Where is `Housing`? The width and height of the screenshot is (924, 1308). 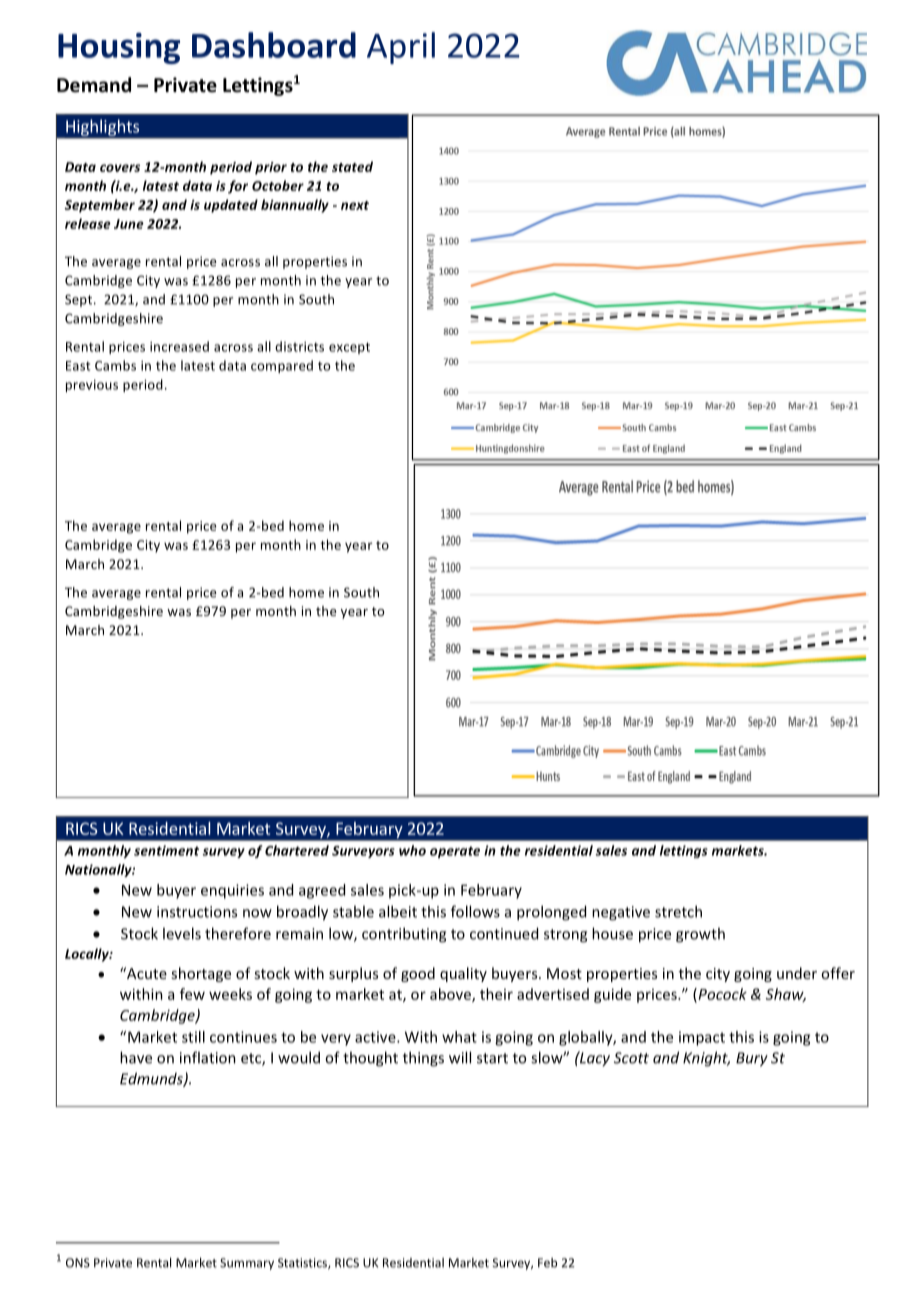 Housing is located at coordinates (119, 48).
